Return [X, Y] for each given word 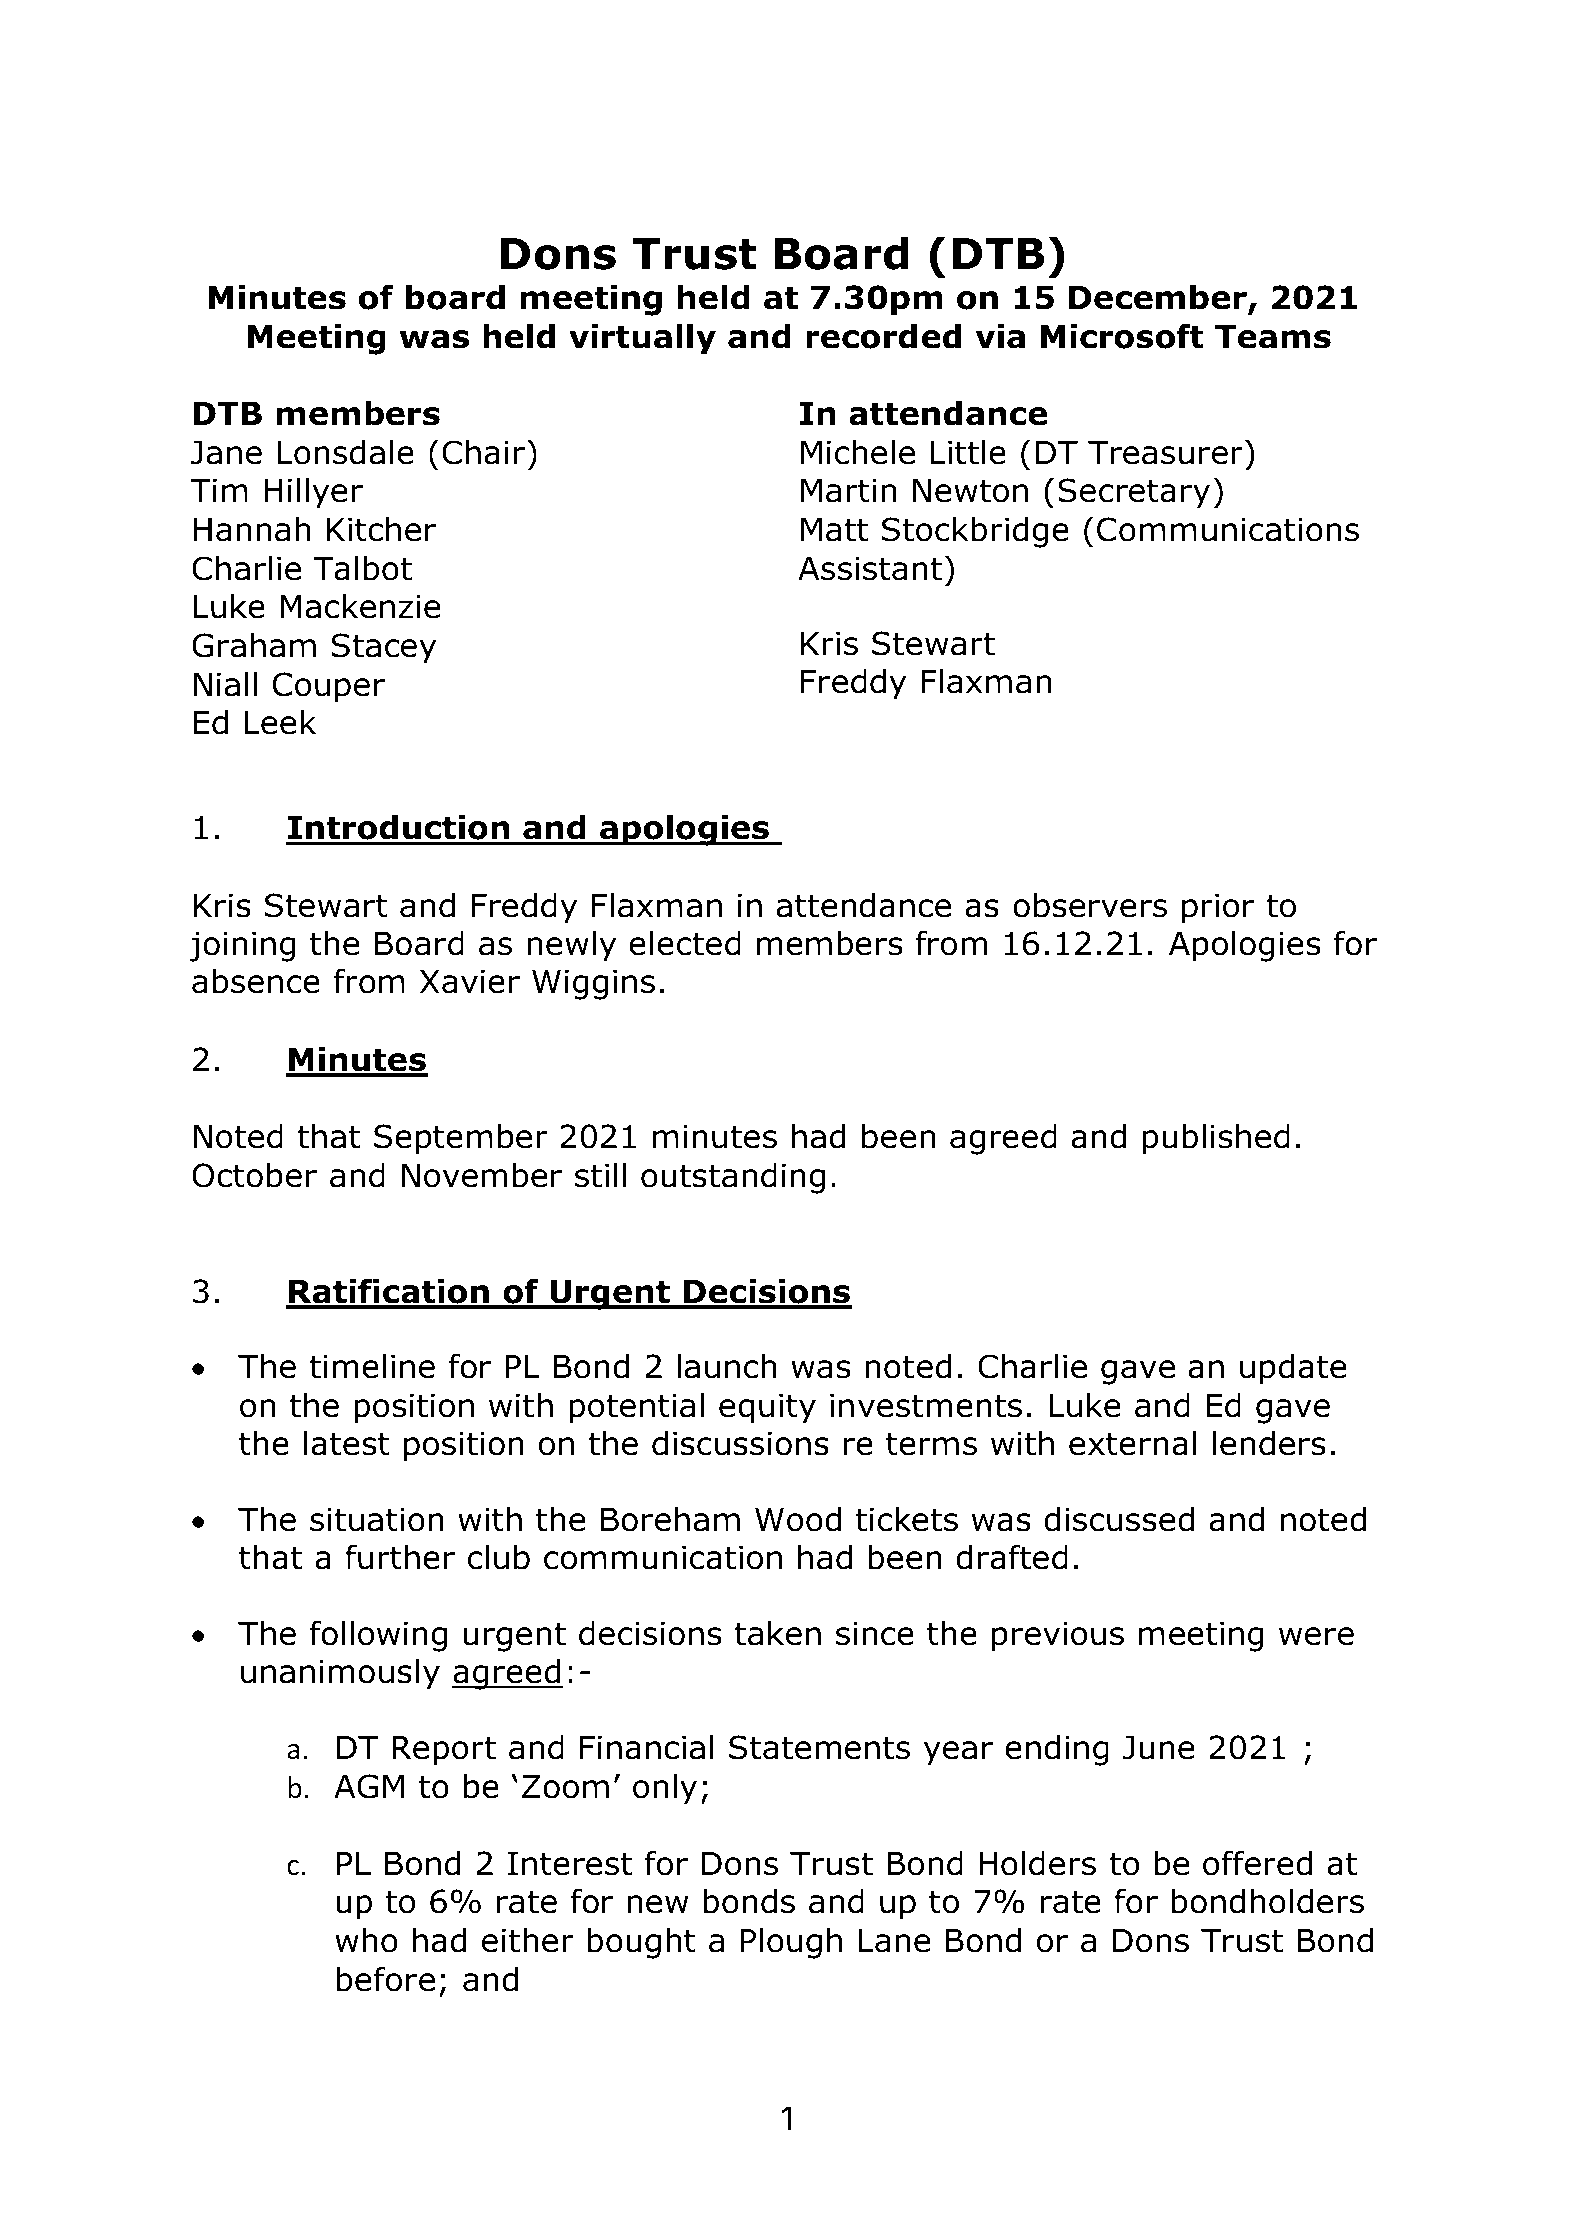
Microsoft [1122, 336]
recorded [883, 336]
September [461, 1139]
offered [1257, 1863]
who [366, 1940]
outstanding [733, 1178]
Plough [791, 1943]
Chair [483, 452]
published [1216, 1139]
